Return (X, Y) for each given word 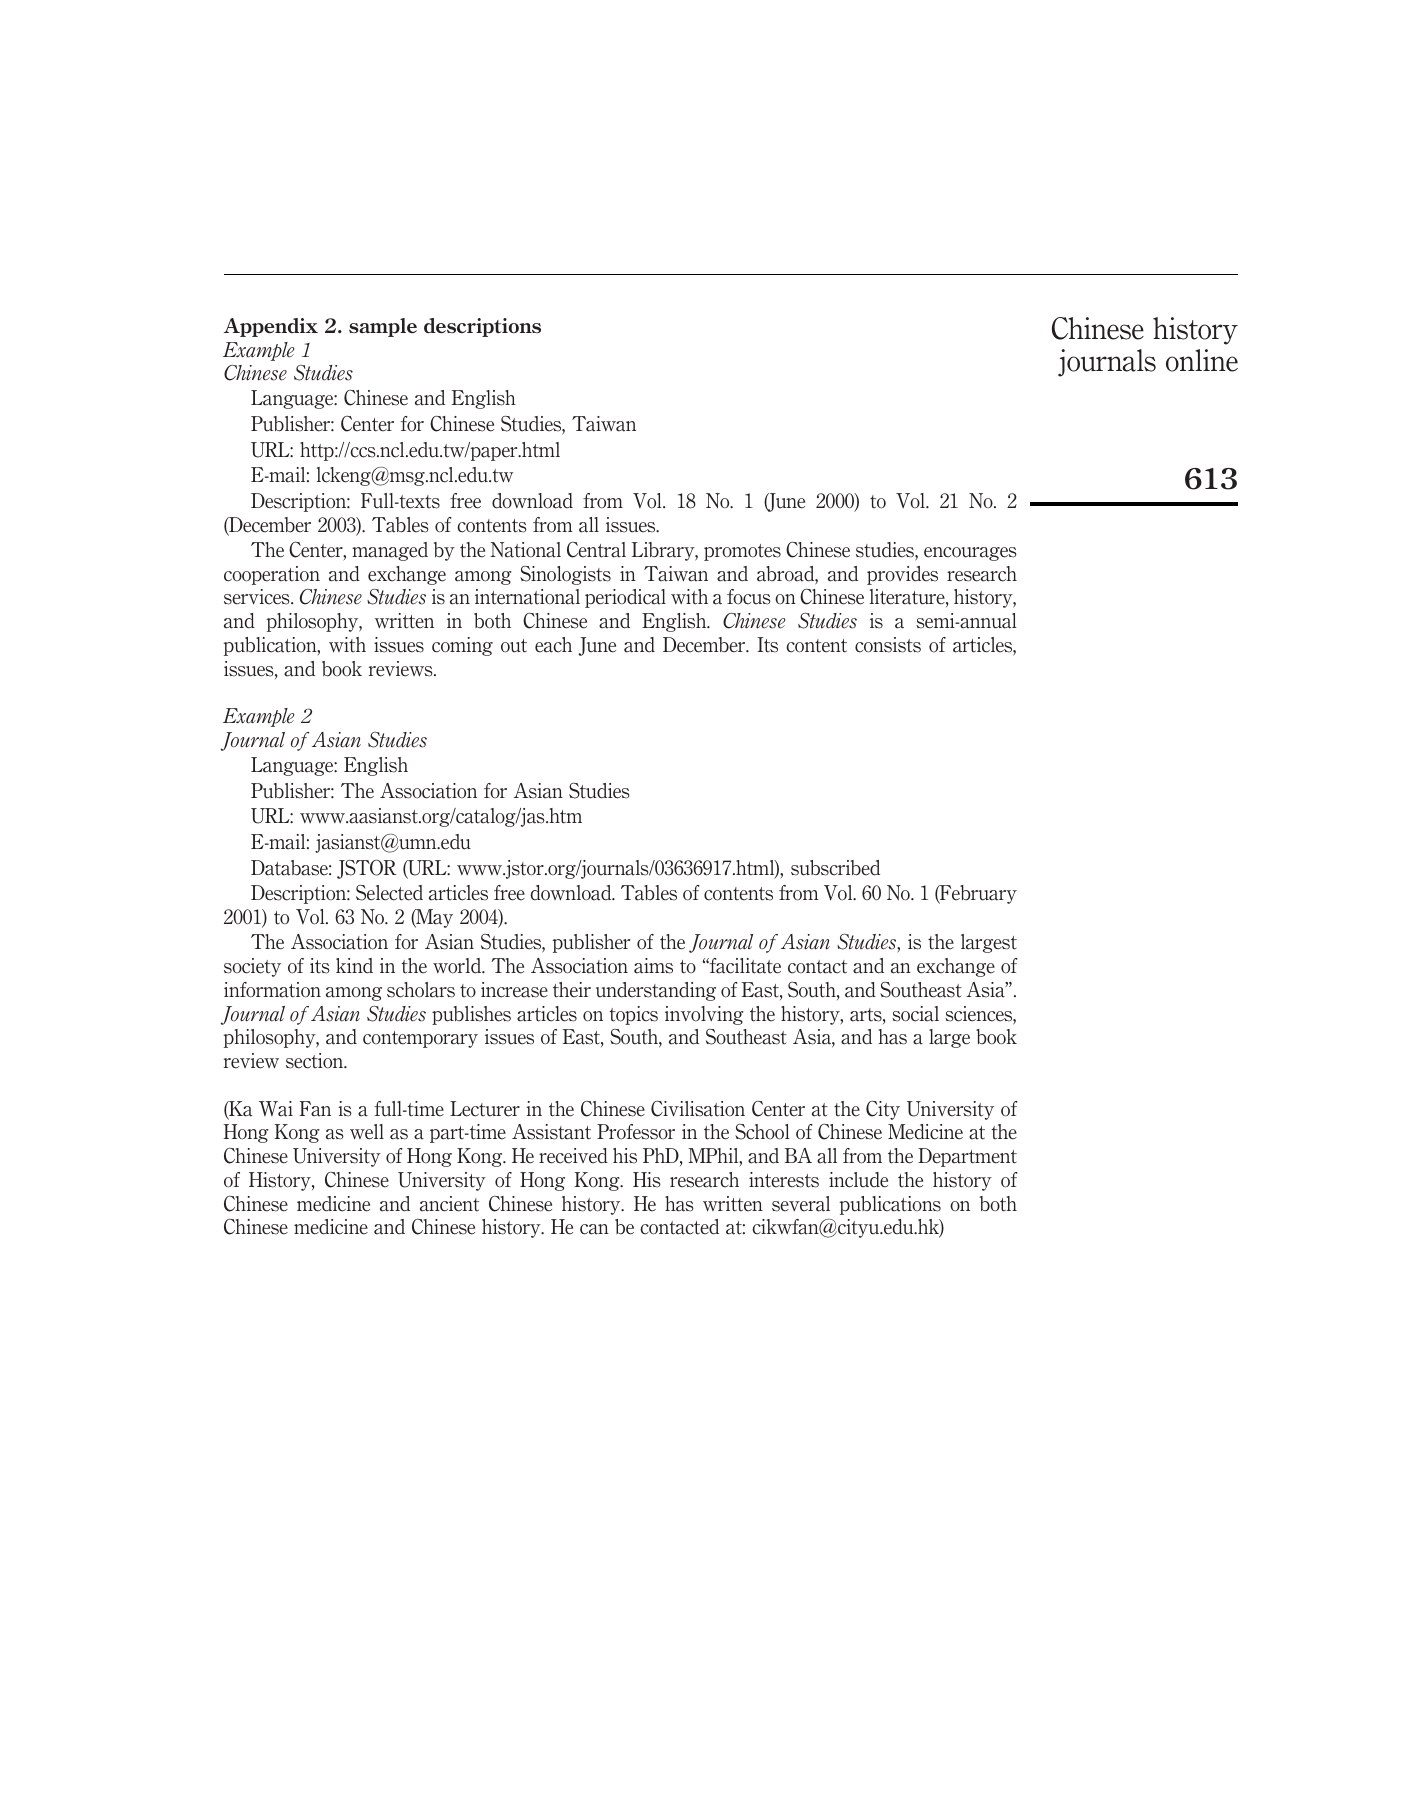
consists (888, 645)
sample (383, 327)
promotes (742, 552)
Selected (389, 893)
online (1202, 360)
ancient (449, 1204)
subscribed (835, 868)
